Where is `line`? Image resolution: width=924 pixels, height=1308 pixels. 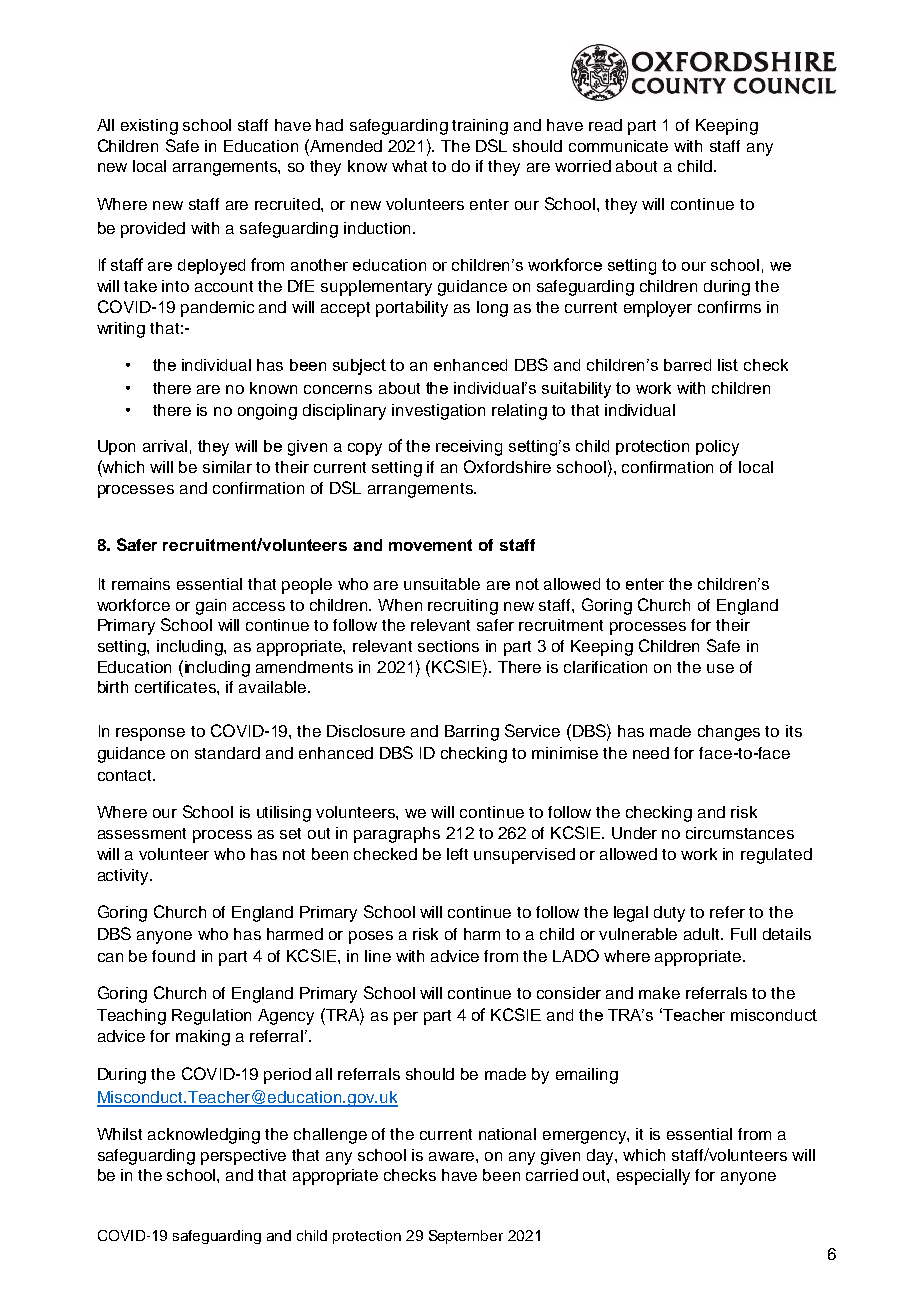
line is located at coordinates (378, 956).
